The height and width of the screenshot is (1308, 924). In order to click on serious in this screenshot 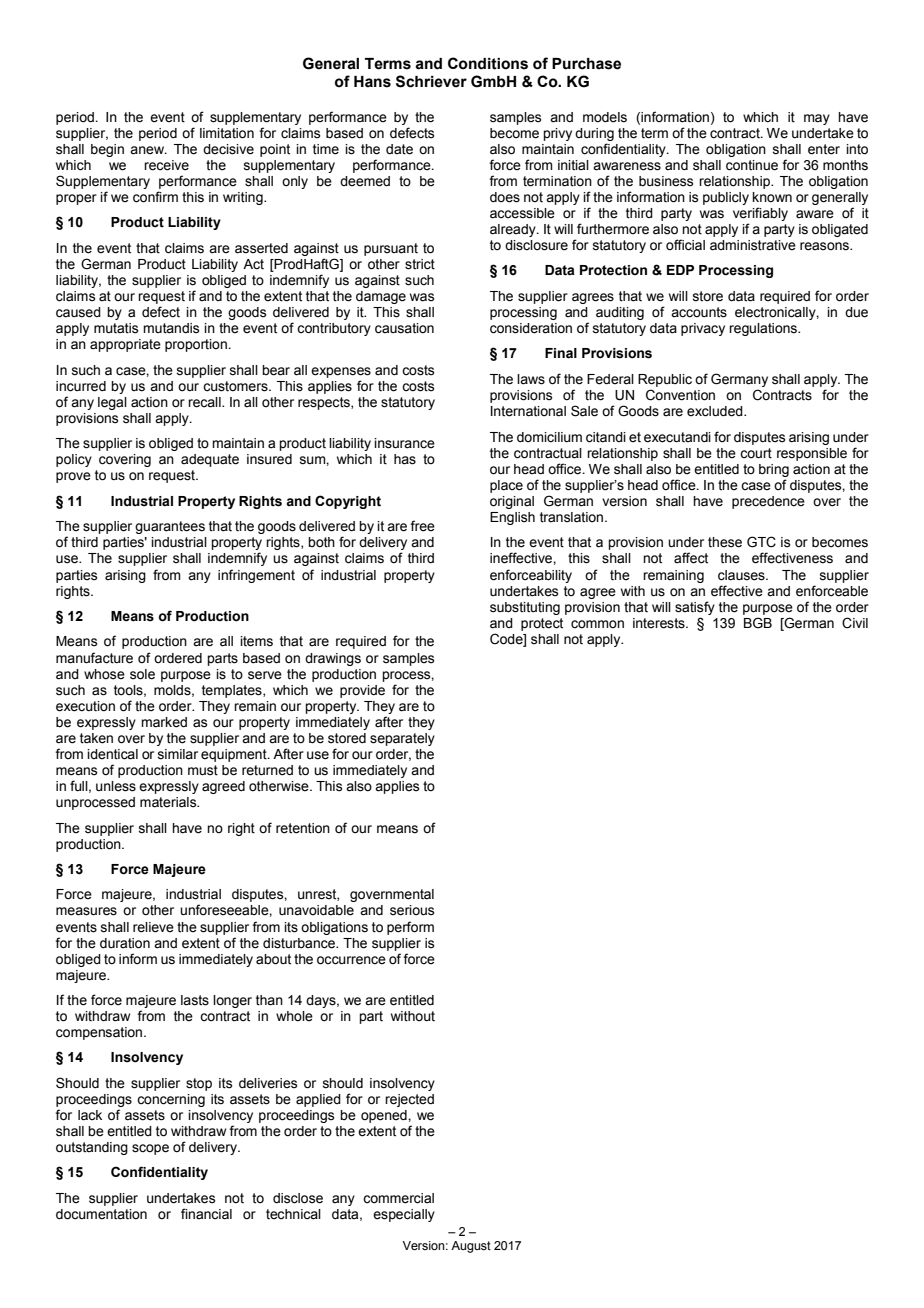, I will do `click(412, 910)`.
